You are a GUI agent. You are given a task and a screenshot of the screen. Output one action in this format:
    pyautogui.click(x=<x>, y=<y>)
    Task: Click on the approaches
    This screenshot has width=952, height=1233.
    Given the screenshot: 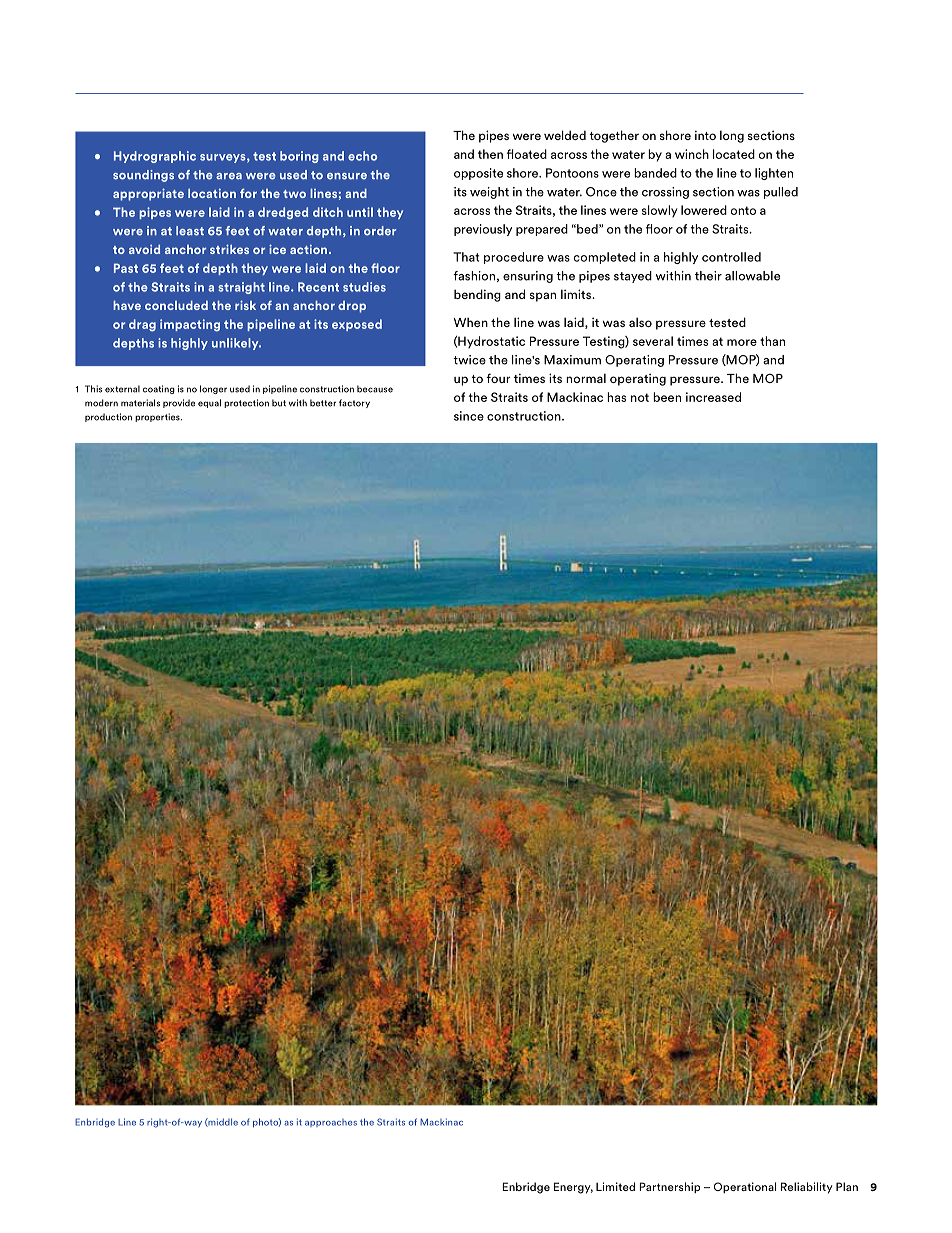 What is the action you would take?
    pyautogui.click(x=331, y=1123)
